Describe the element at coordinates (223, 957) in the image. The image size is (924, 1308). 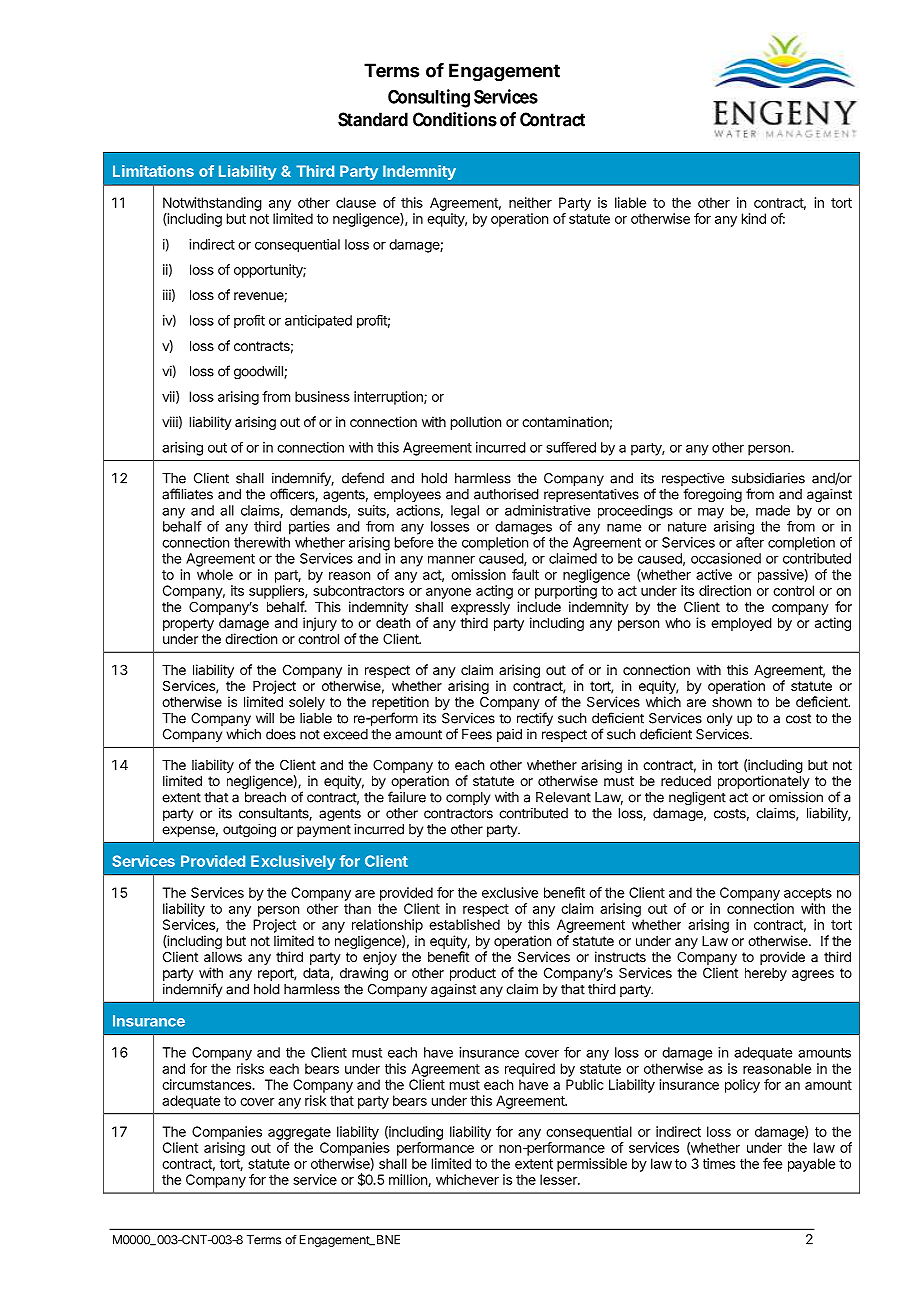
I see `allows` at that location.
